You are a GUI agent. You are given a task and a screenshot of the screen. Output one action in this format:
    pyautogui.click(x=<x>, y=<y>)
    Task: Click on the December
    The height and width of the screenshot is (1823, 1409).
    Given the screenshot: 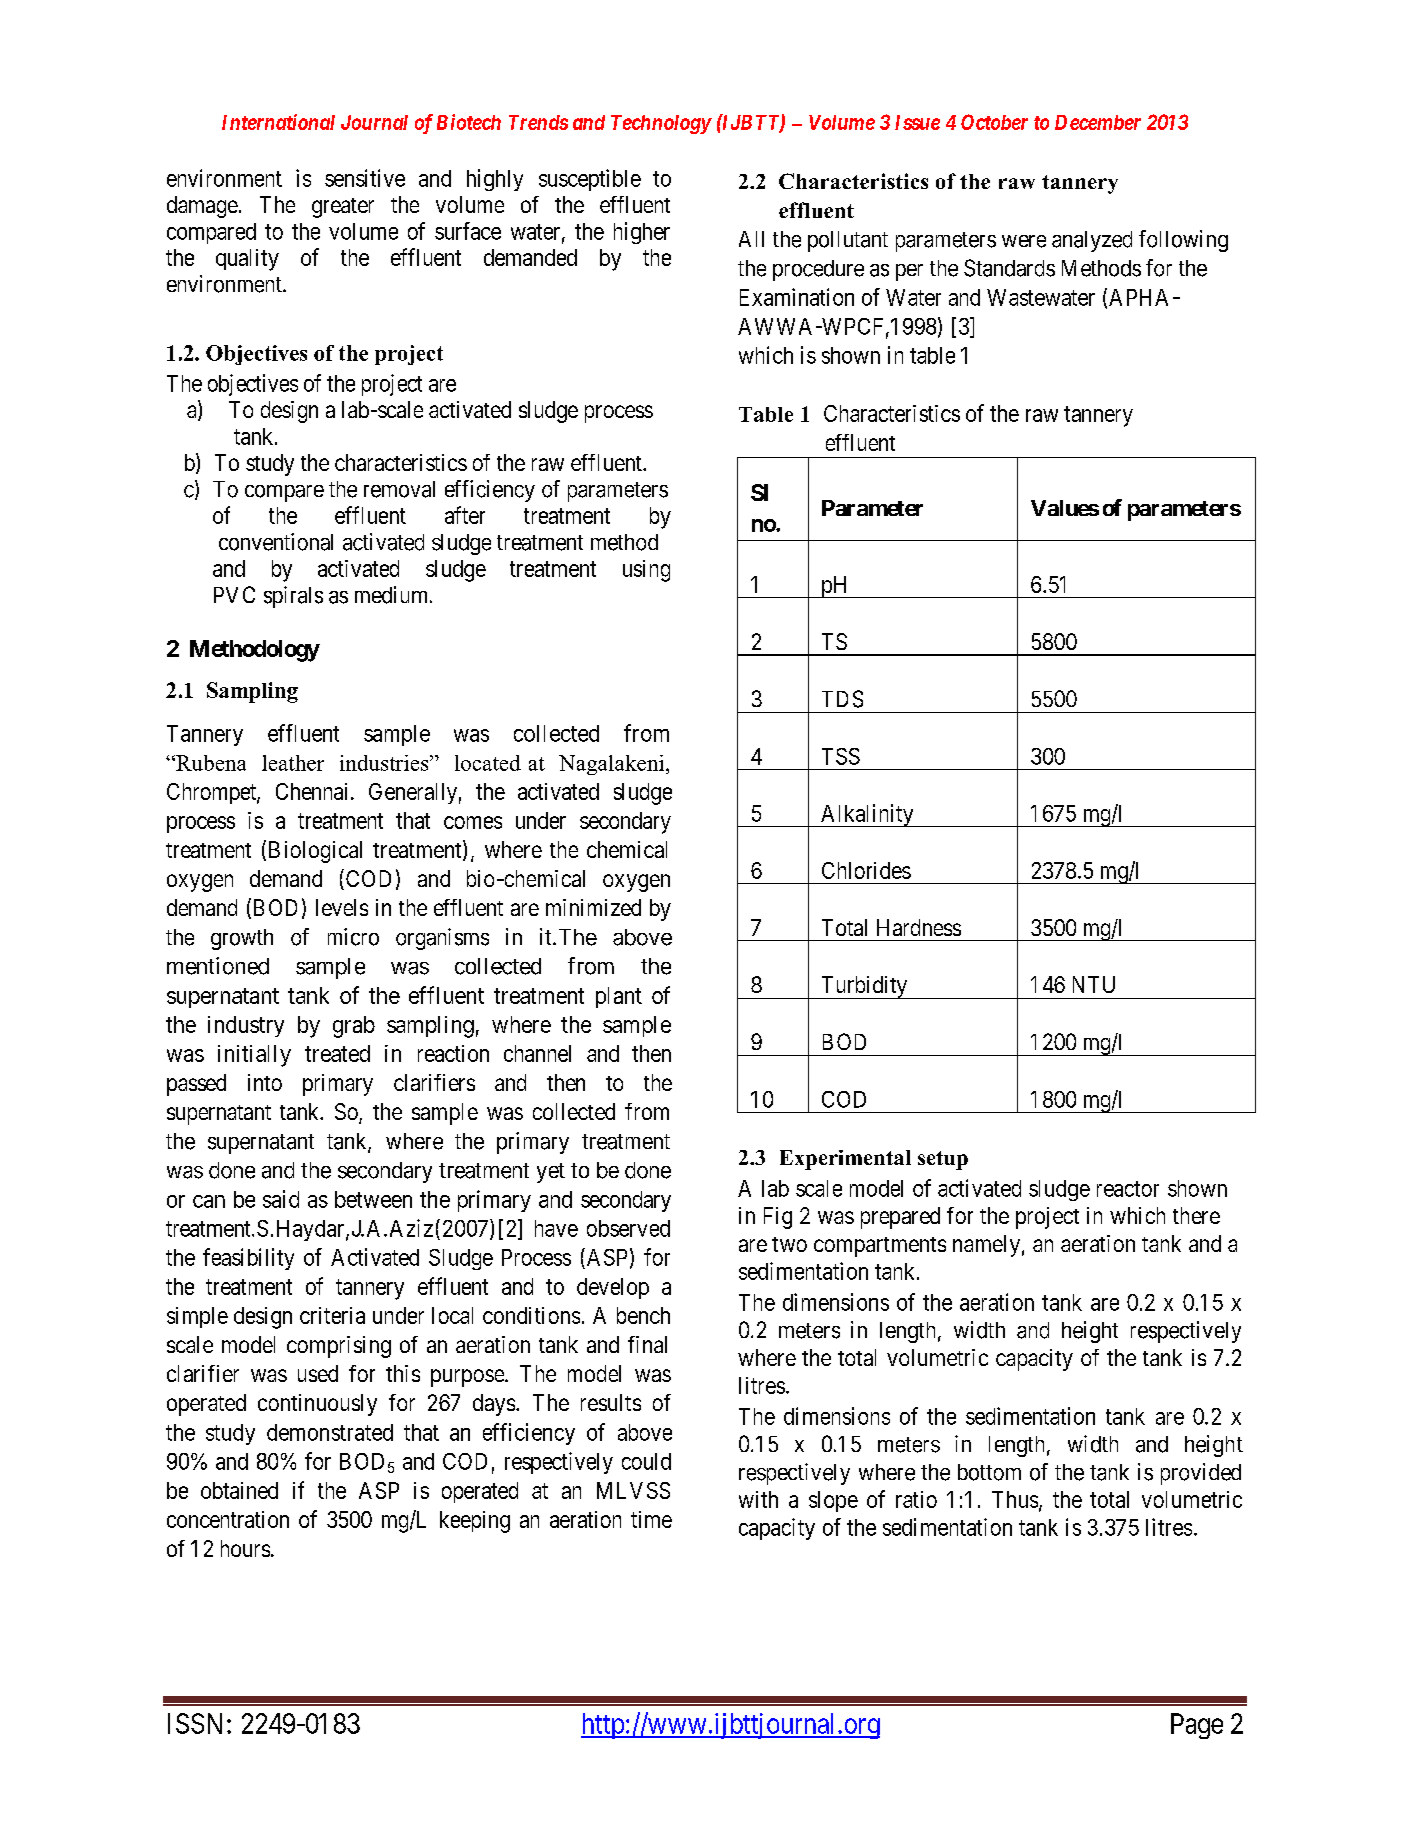 What is the action you would take?
    pyautogui.click(x=1098, y=122)
